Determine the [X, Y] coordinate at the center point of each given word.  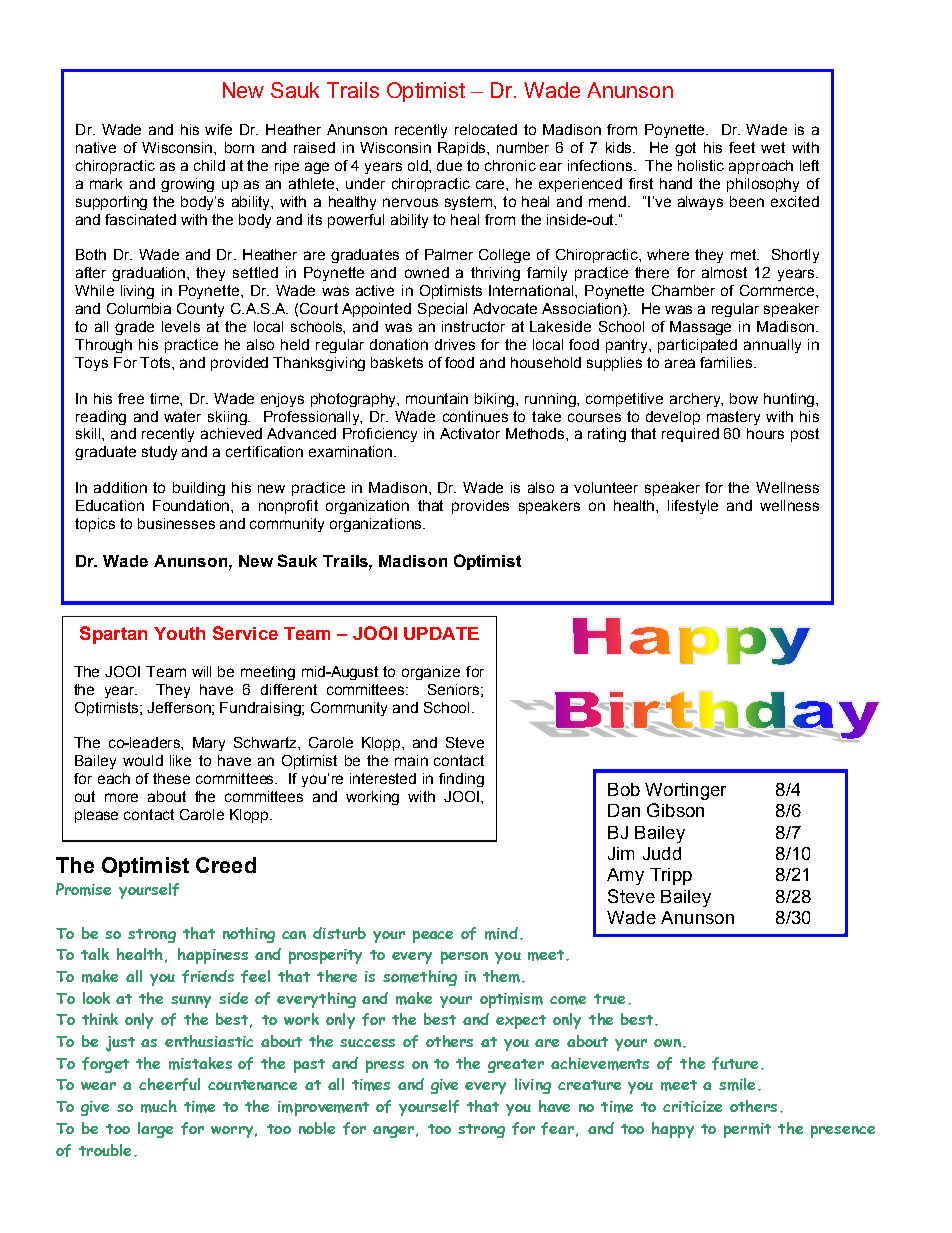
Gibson [675, 810]
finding [461, 780]
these [171, 778]
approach [761, 167]
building [199, 489]
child [209, 165]
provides [480, 507]
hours [765, 433]
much [159, 1106]
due [449, 165]
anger [393, 1132]
